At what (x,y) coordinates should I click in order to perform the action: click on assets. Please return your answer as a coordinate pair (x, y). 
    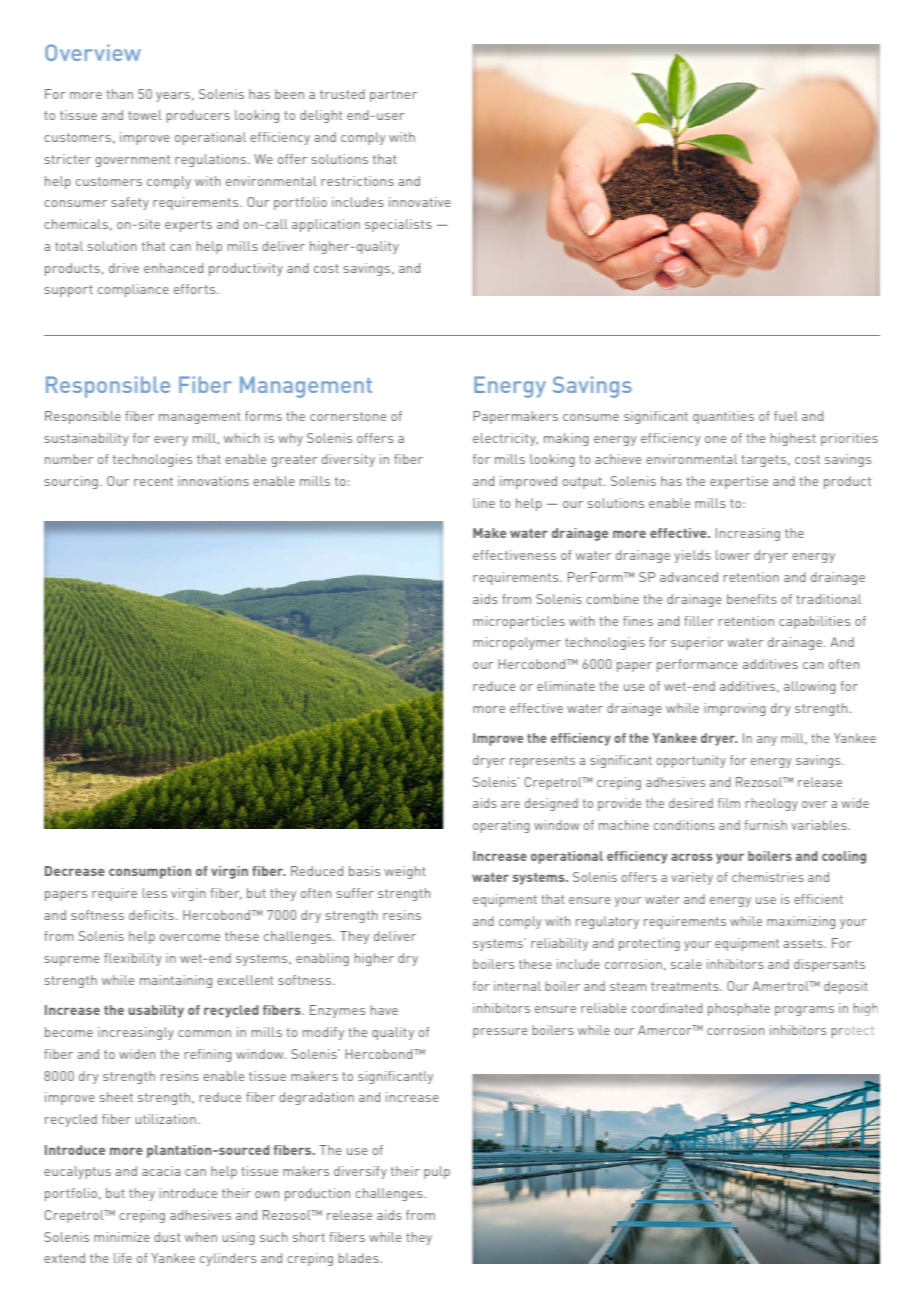
    Looking at the image, I should click on (804, 943).
